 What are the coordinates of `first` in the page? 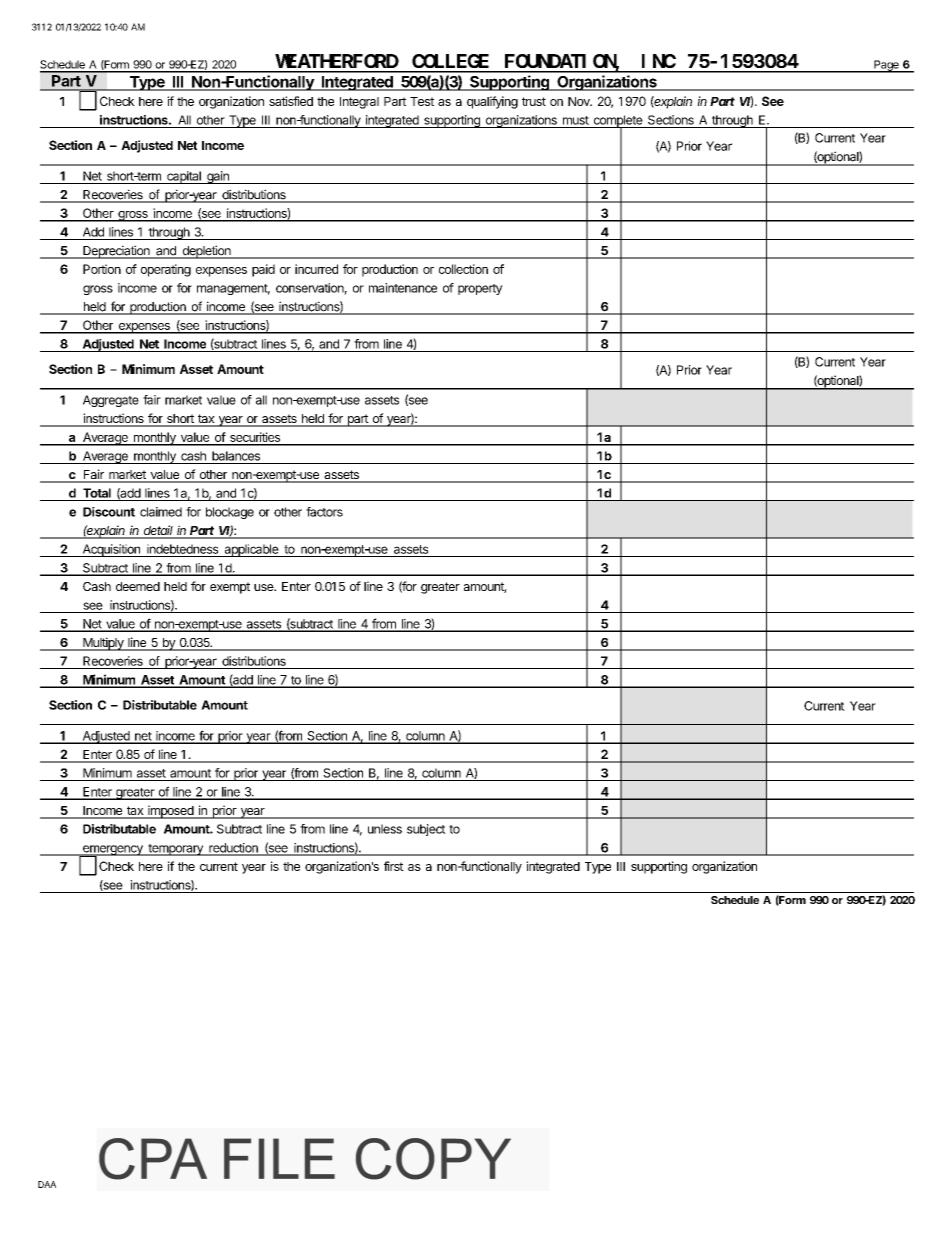 It's located at (394, 866).
